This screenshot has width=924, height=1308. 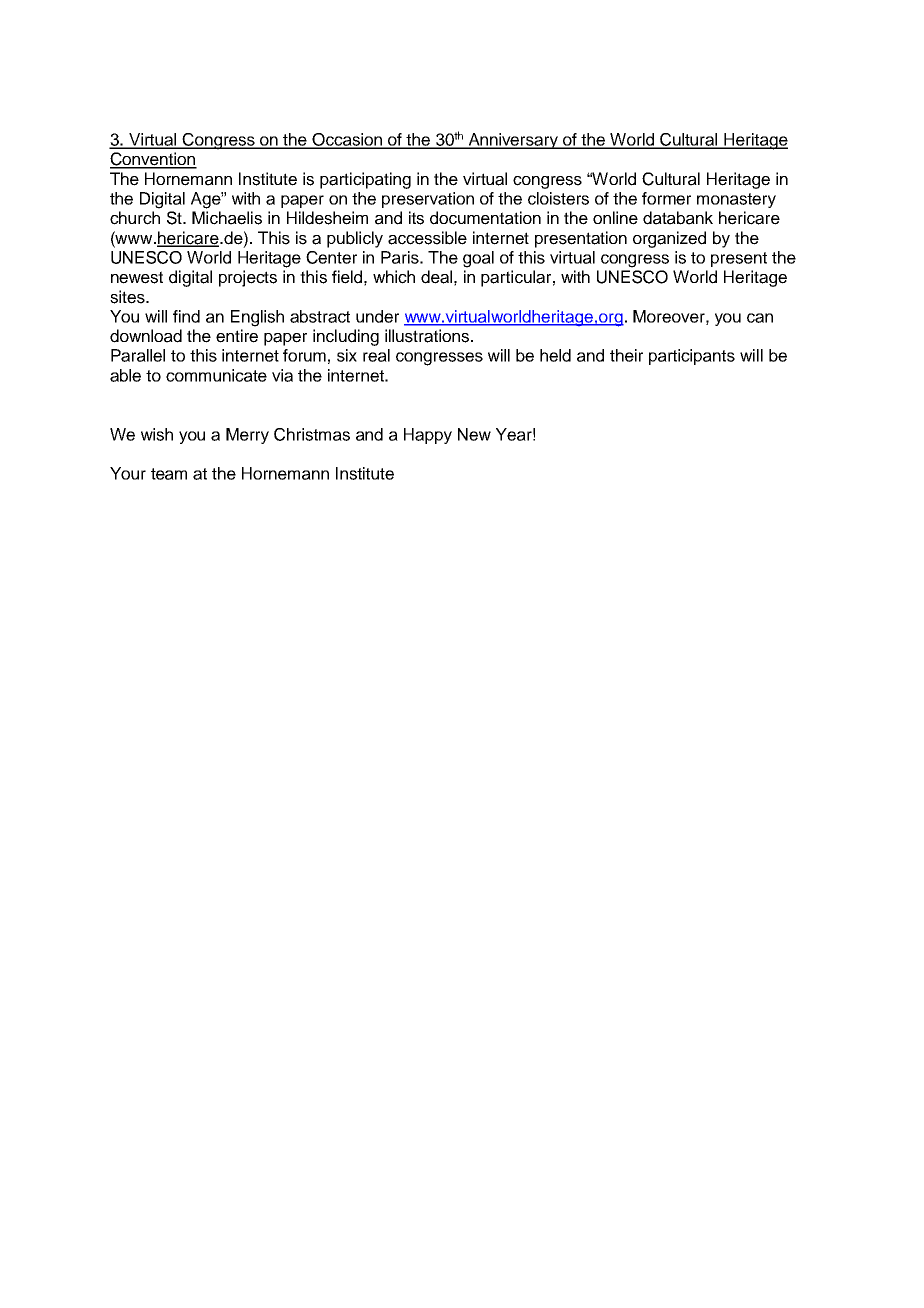 I want to click on projects, so click(x=248, y=278).
